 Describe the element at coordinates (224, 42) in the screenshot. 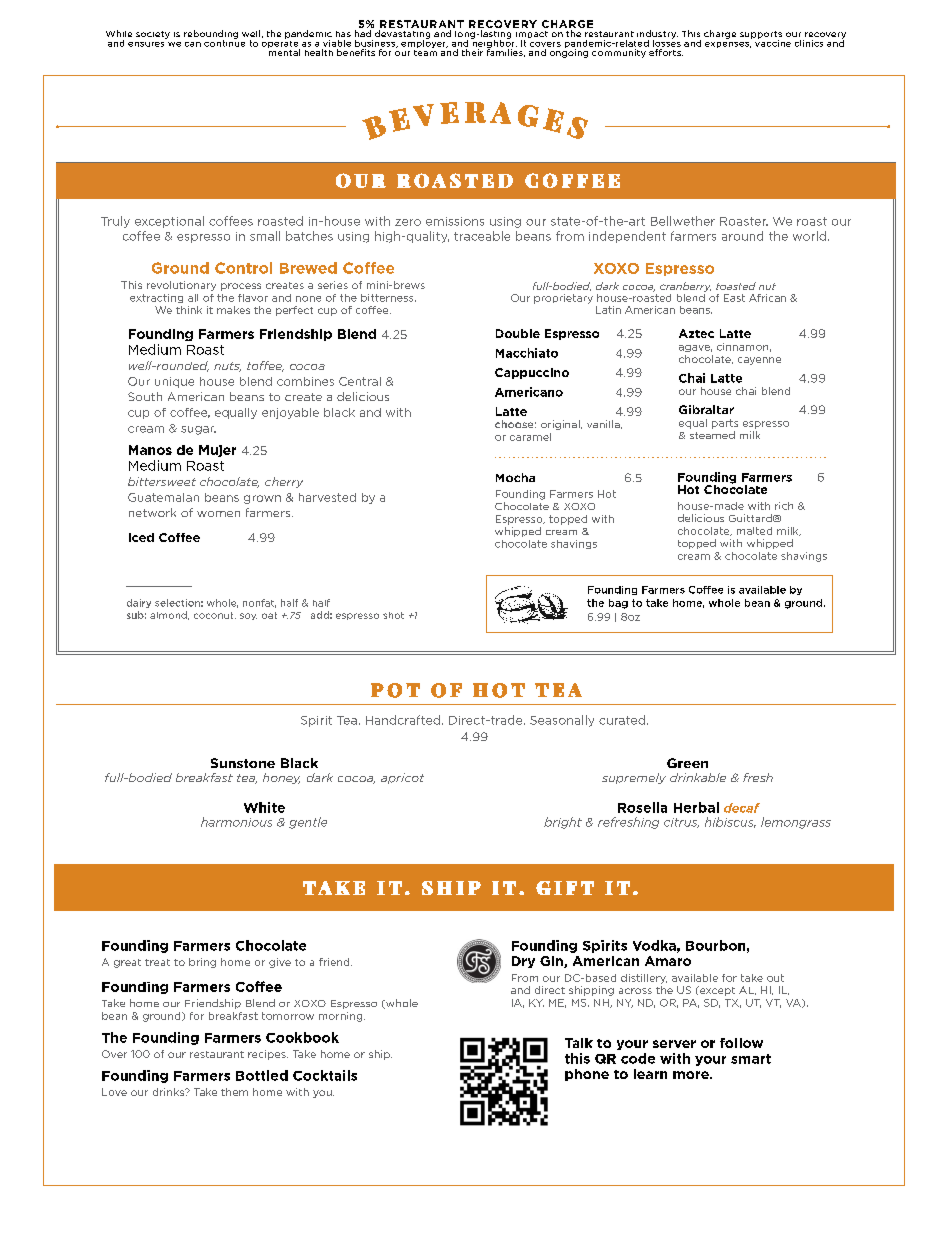

I see `continue` at that location.
